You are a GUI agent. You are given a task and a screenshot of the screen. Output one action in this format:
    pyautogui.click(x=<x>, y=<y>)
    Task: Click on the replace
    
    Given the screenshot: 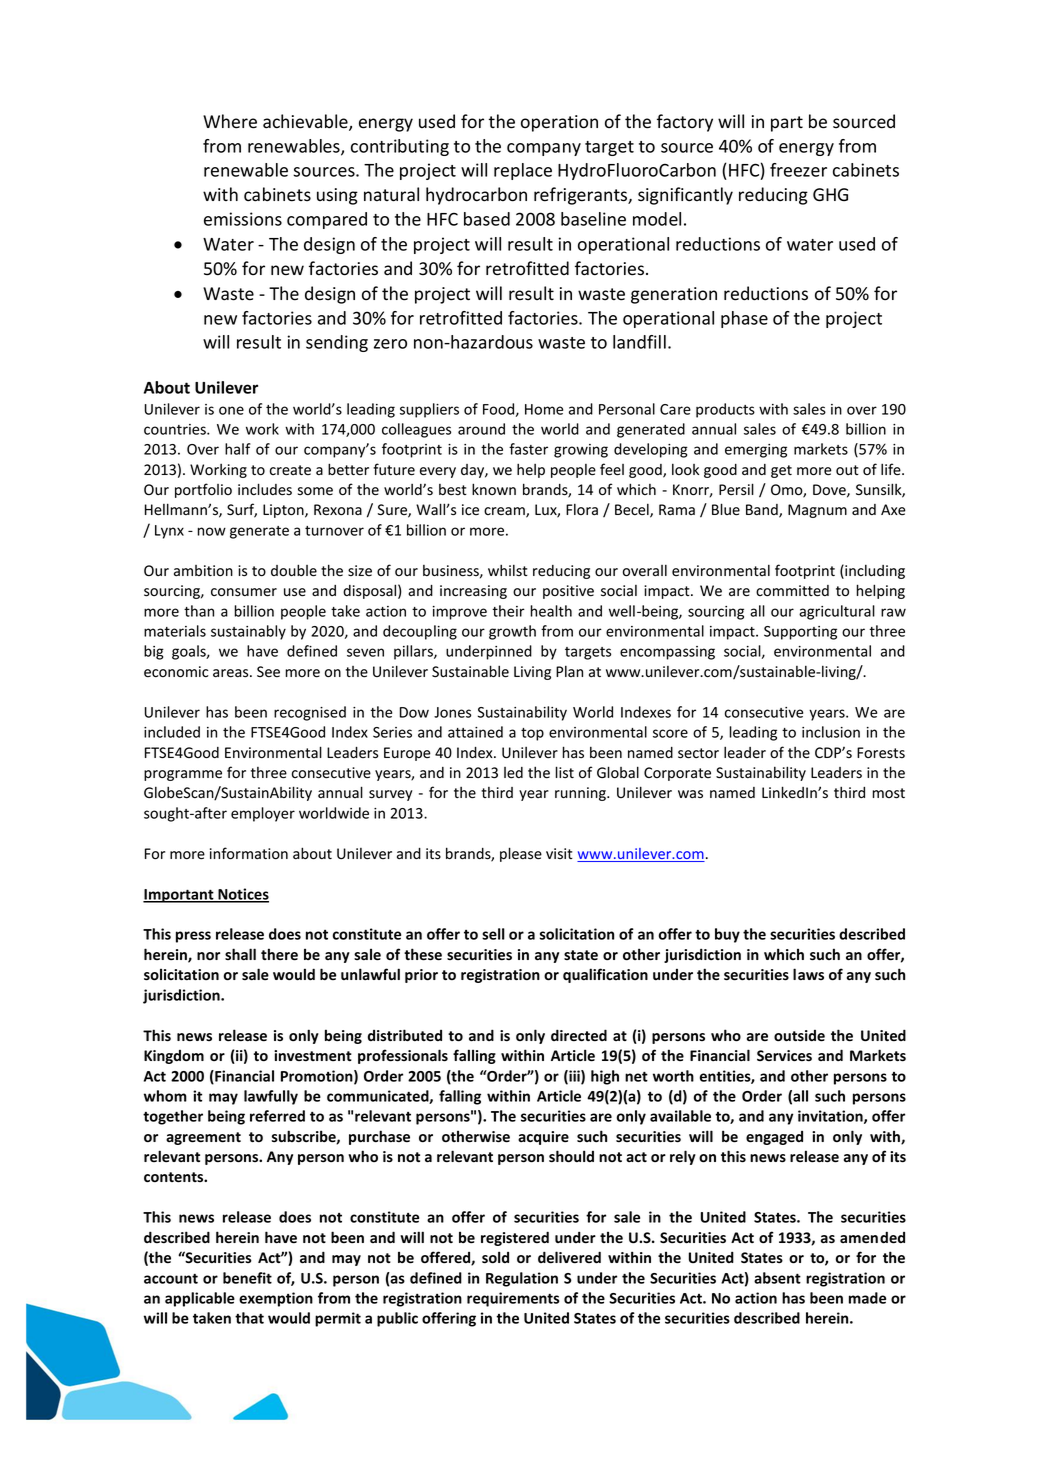 What is the action you would take?
    pyautogui.click(x=523, y=171)
